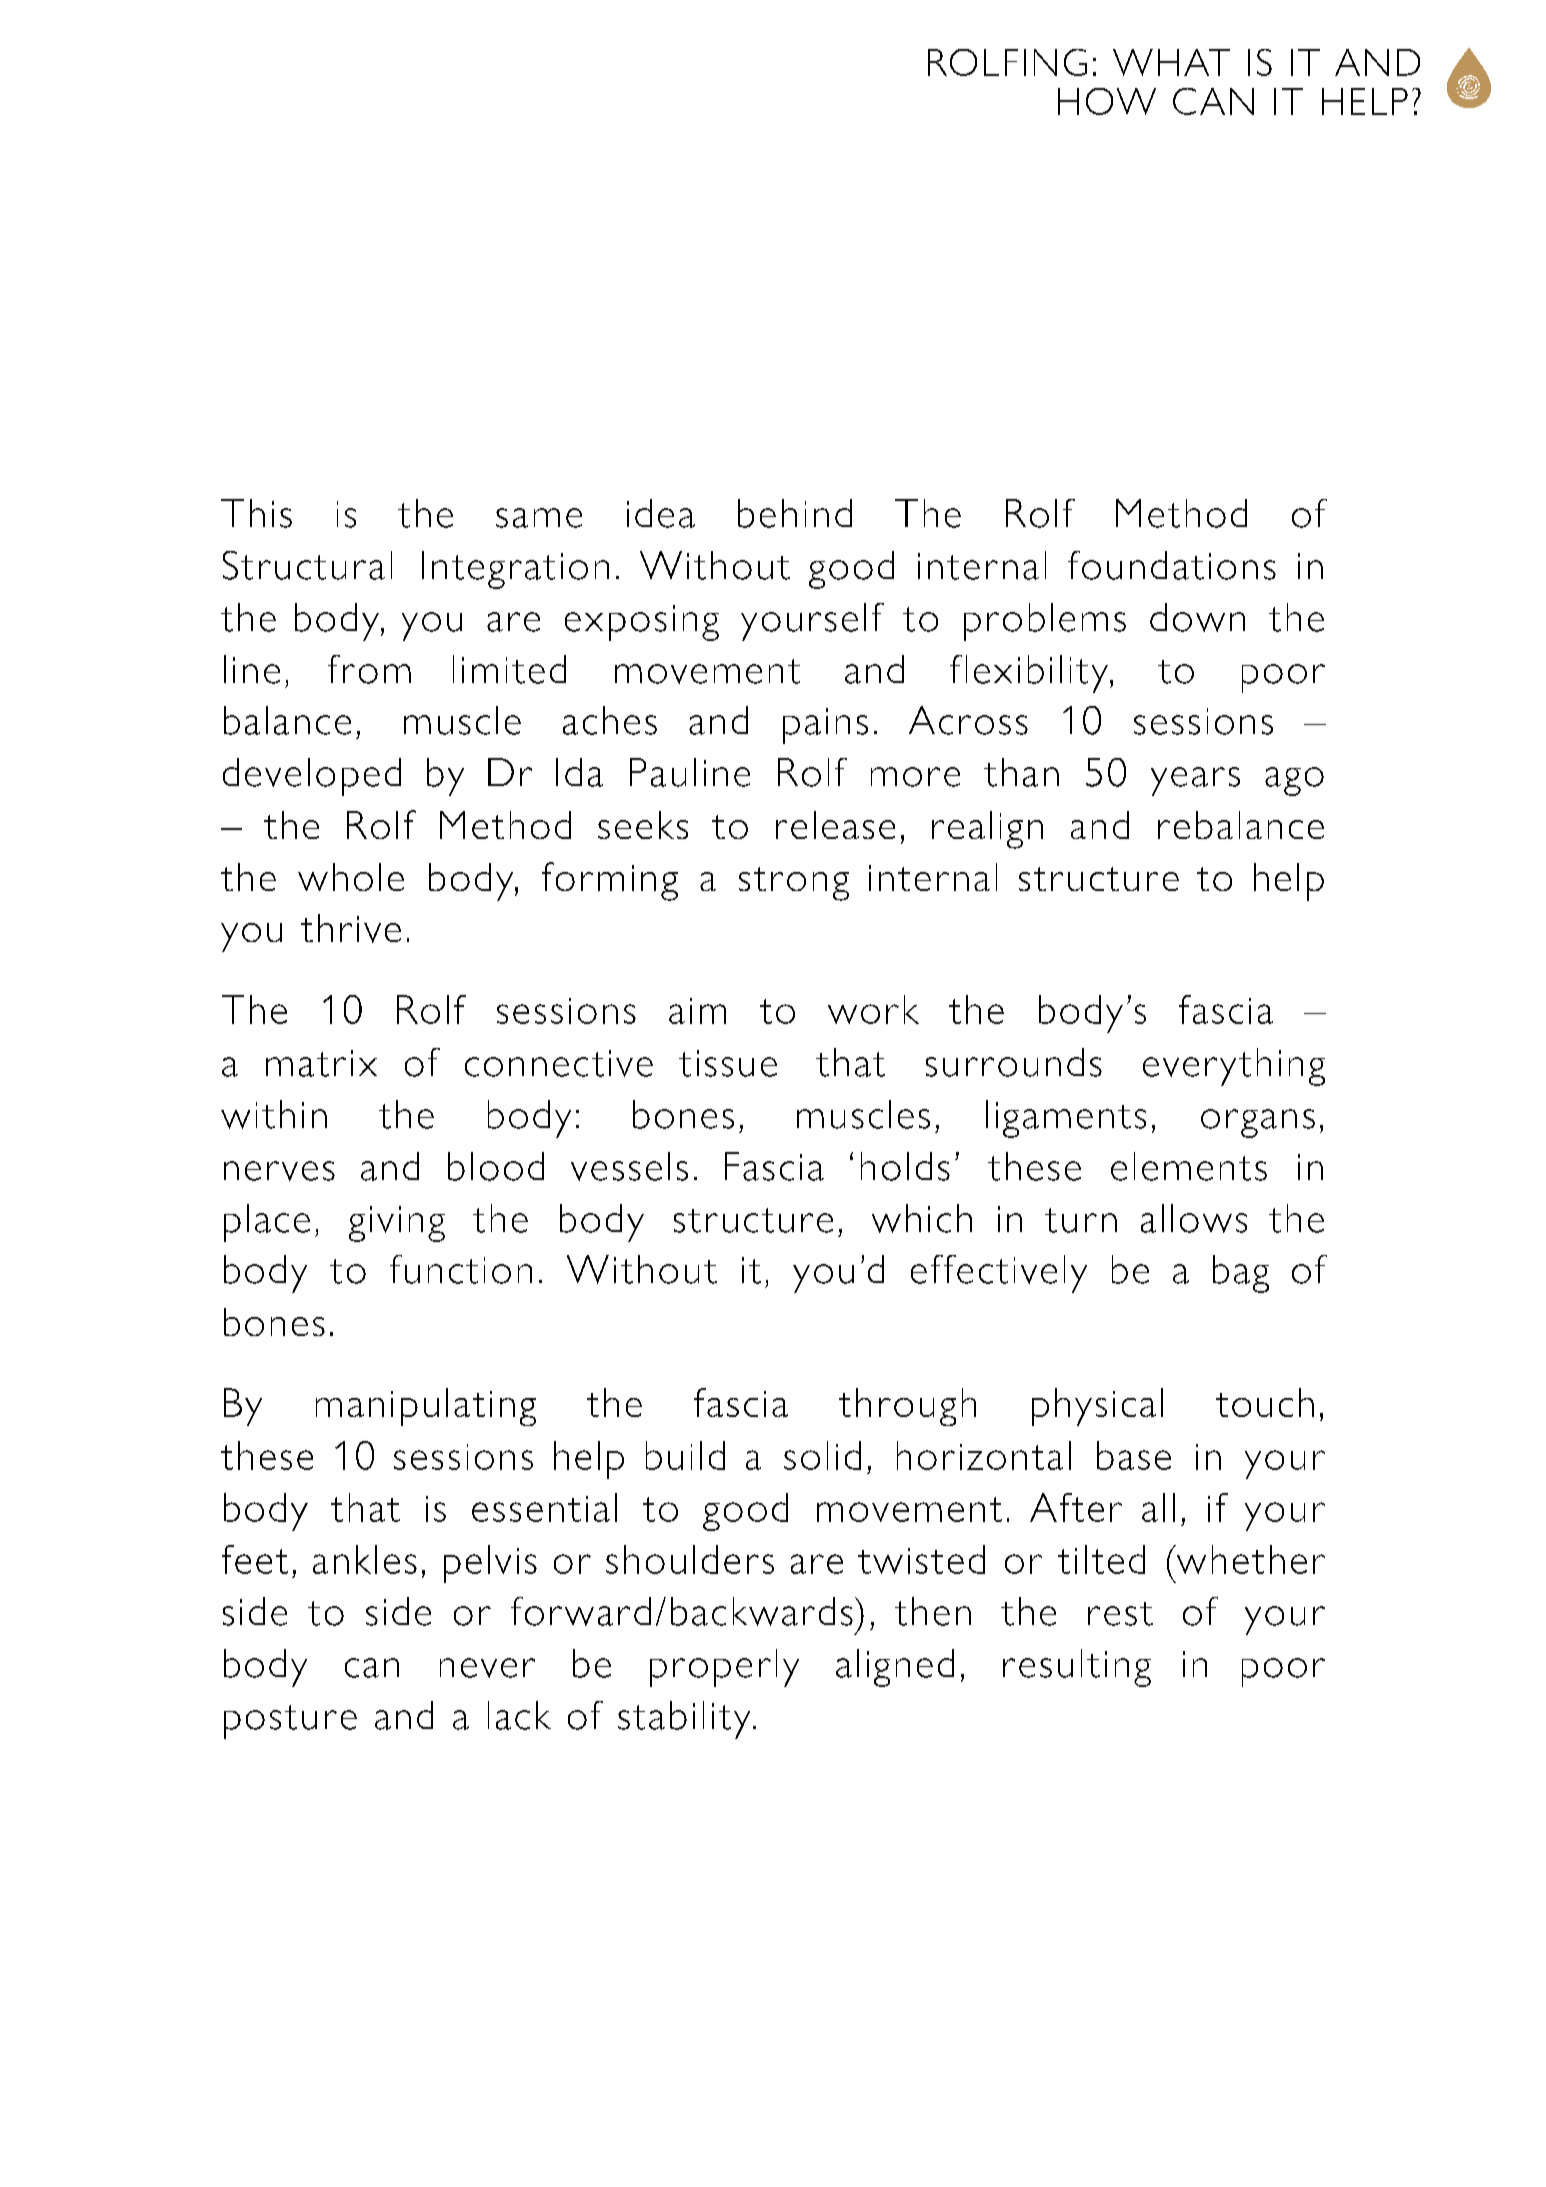  What do you see at coordinates (397, 1224) in the document?
I see `giving` at bounding box center [397, 1224].
